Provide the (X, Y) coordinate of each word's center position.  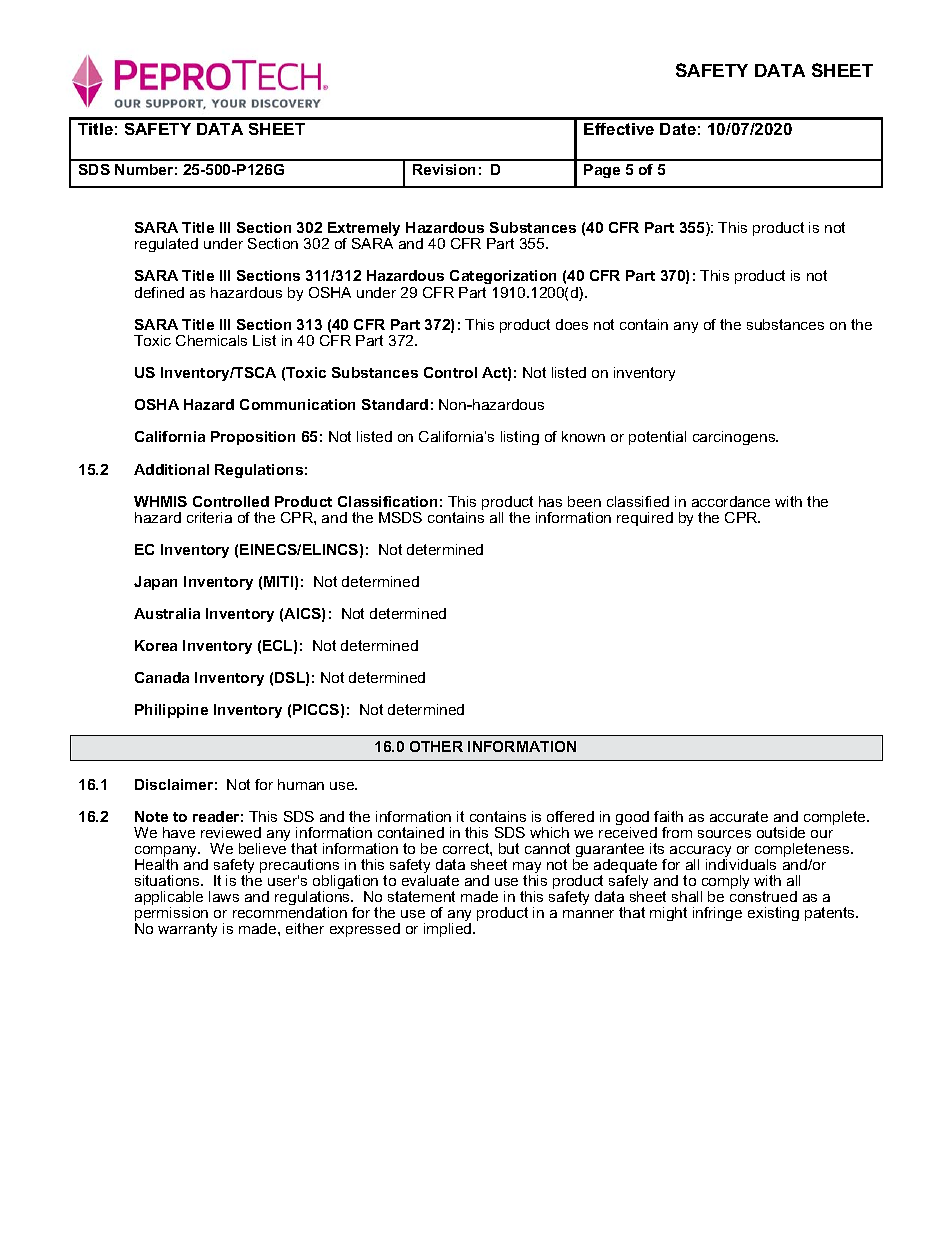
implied (449, 930)
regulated (166, 245)
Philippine (171, 711)
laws (224, 896)
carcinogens (735, 438)
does (572, 324)
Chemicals (211, 340)
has (550, 501)
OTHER (436, 746)
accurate (739, 816)
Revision (444, 169)
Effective (619, 129)
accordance (731, 501)
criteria (209, 517)
